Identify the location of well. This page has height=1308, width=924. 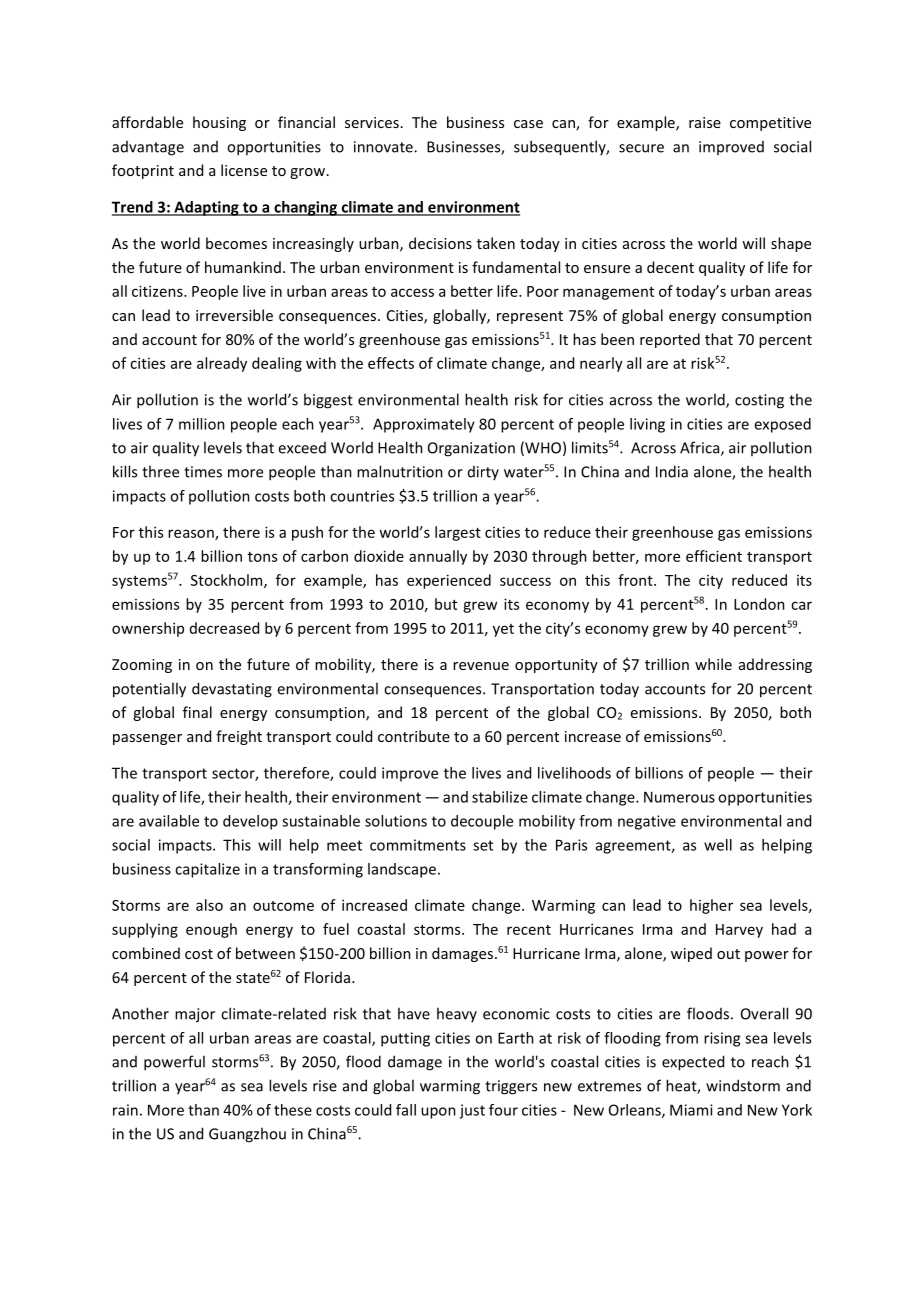
(718, 845).
